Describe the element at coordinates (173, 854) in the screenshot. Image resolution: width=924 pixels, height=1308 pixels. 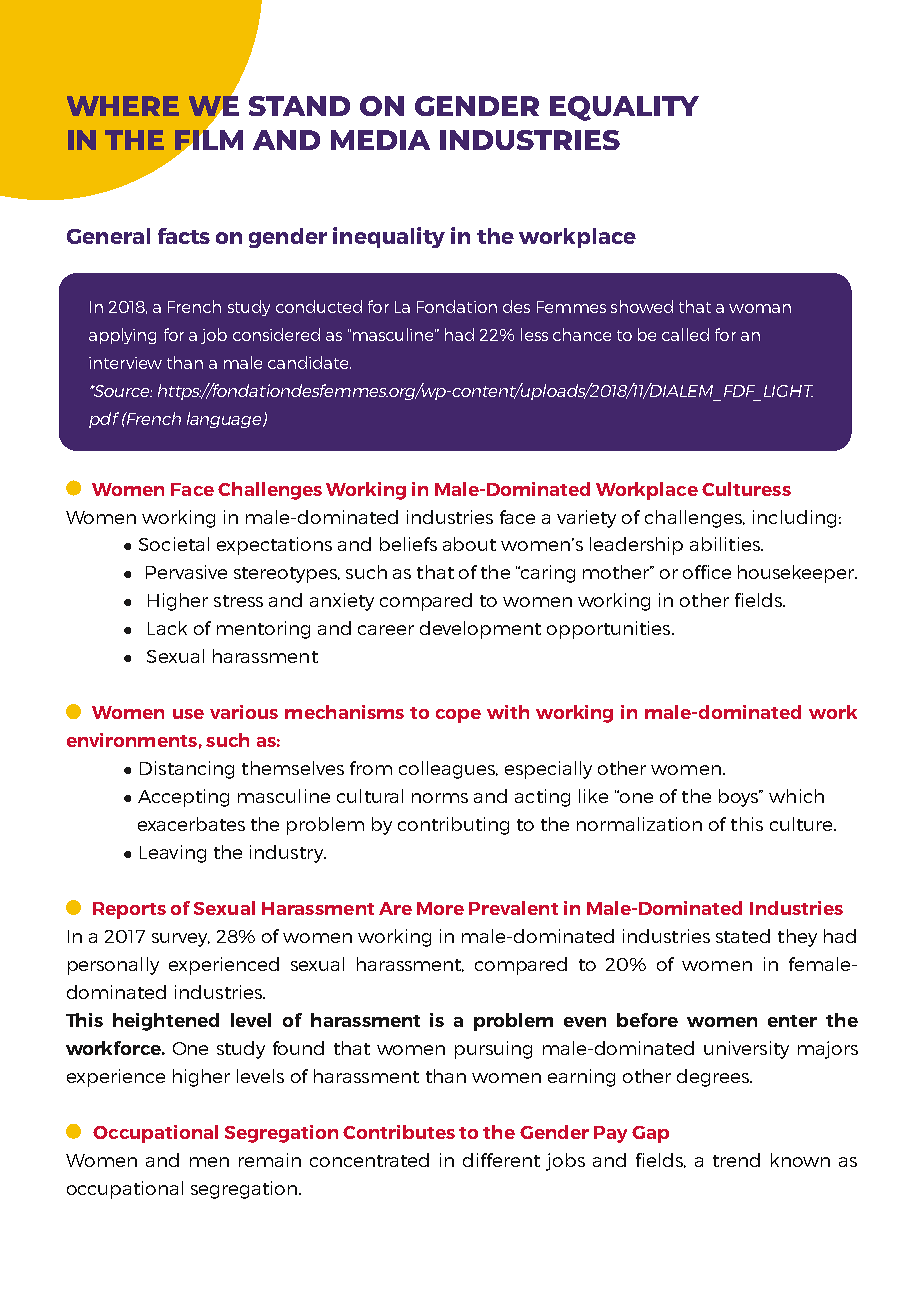
I see `Leaving` at that location.
